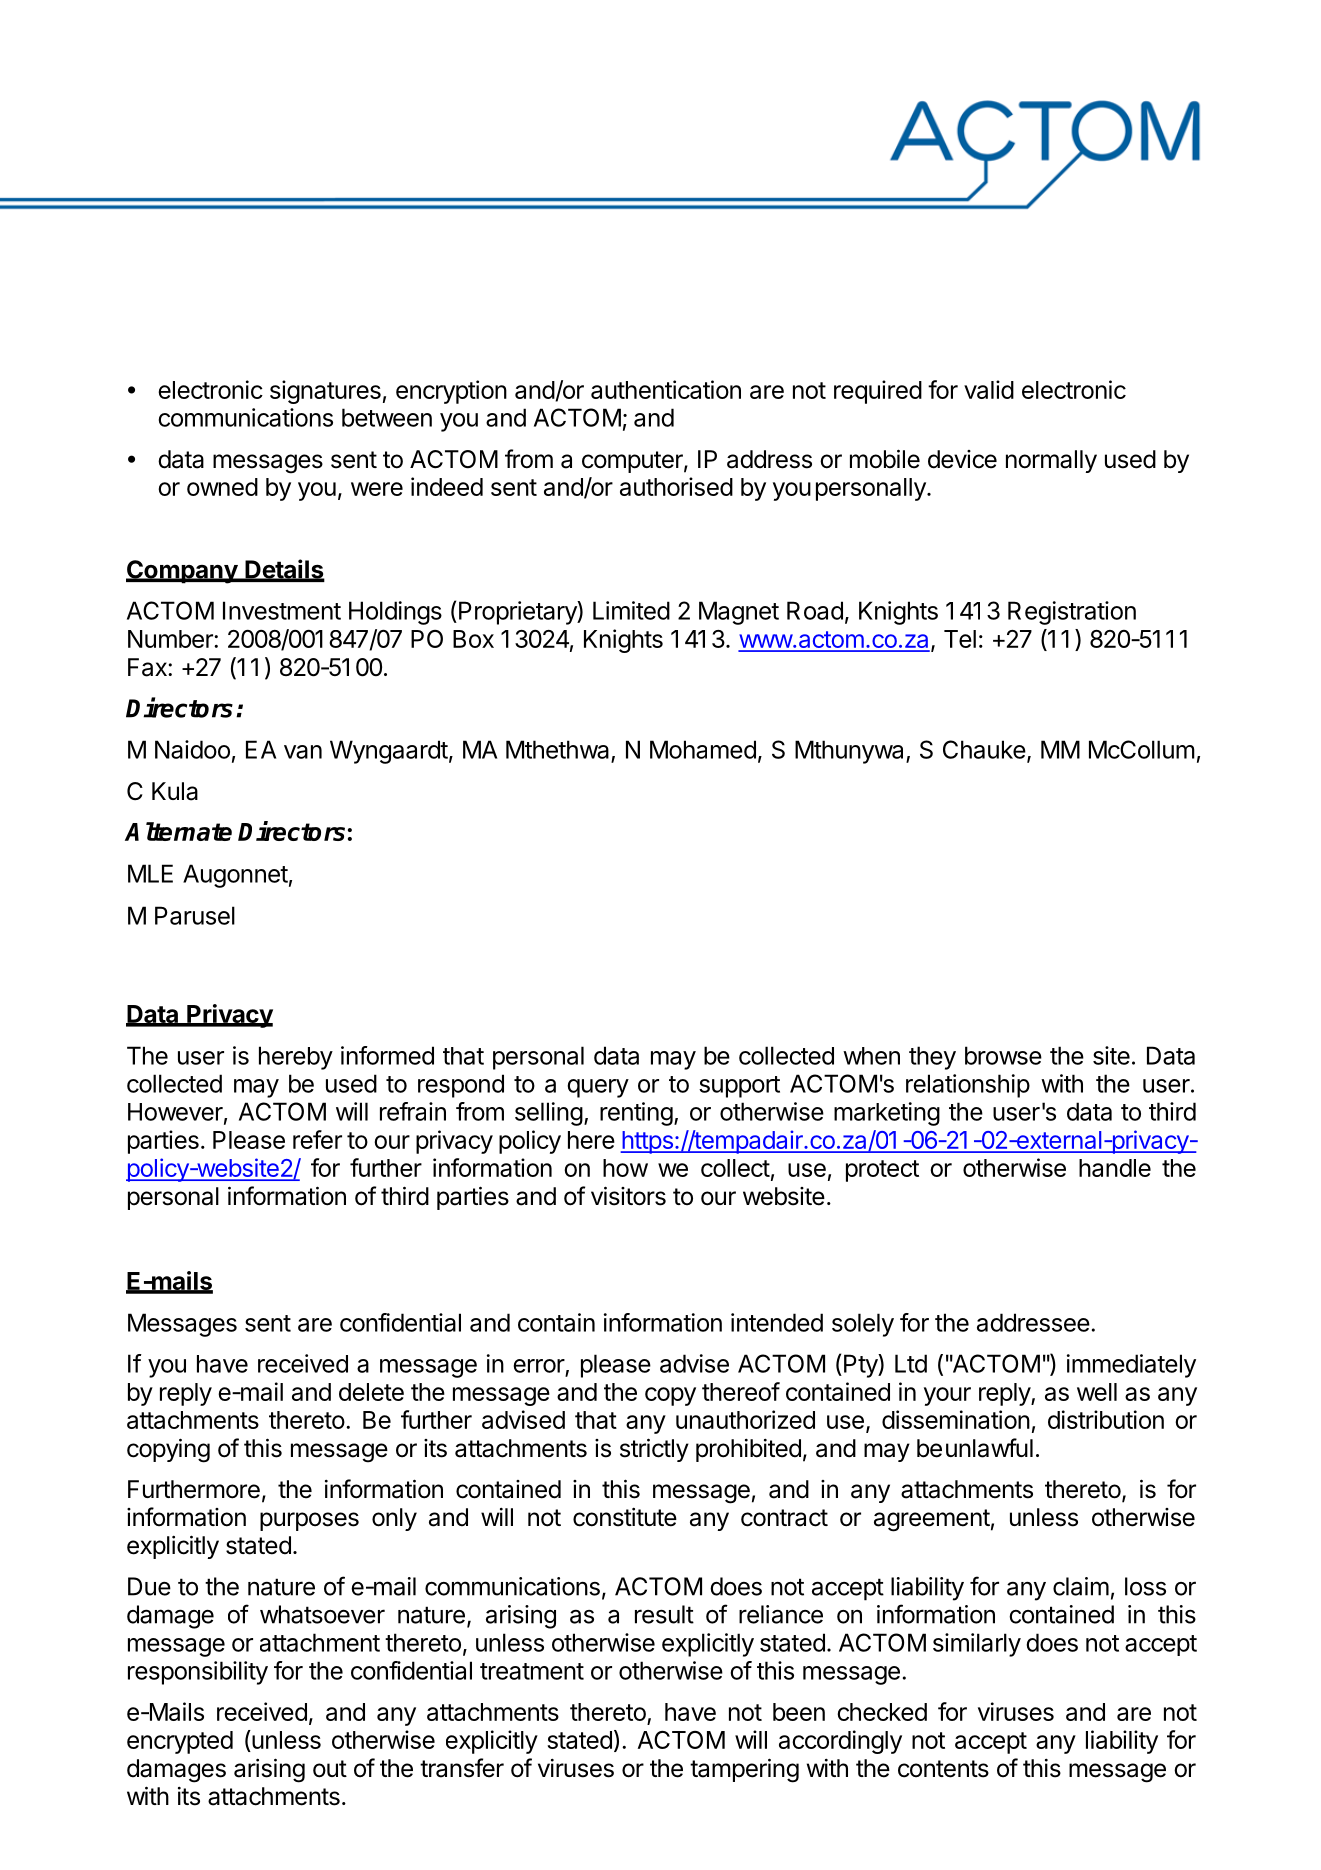 Image resolution: width=1321 pixels, height=1870 pixels. What do you see at coordinates (222, 487) in the document?
I see `owned` at bounding box center [222, 487].
